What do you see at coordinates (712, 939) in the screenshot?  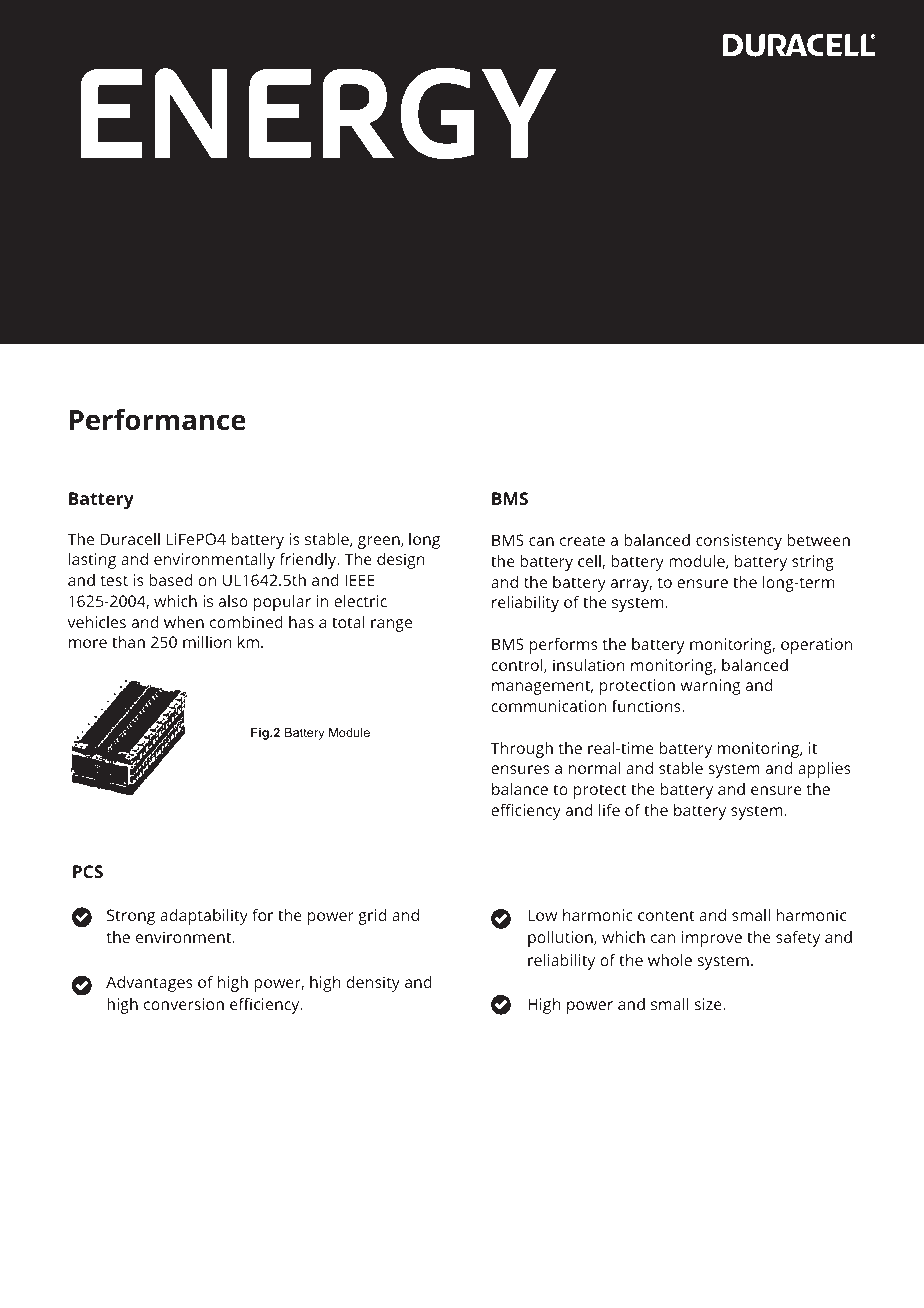 I see `improve` at bounding box center [712, 939].
